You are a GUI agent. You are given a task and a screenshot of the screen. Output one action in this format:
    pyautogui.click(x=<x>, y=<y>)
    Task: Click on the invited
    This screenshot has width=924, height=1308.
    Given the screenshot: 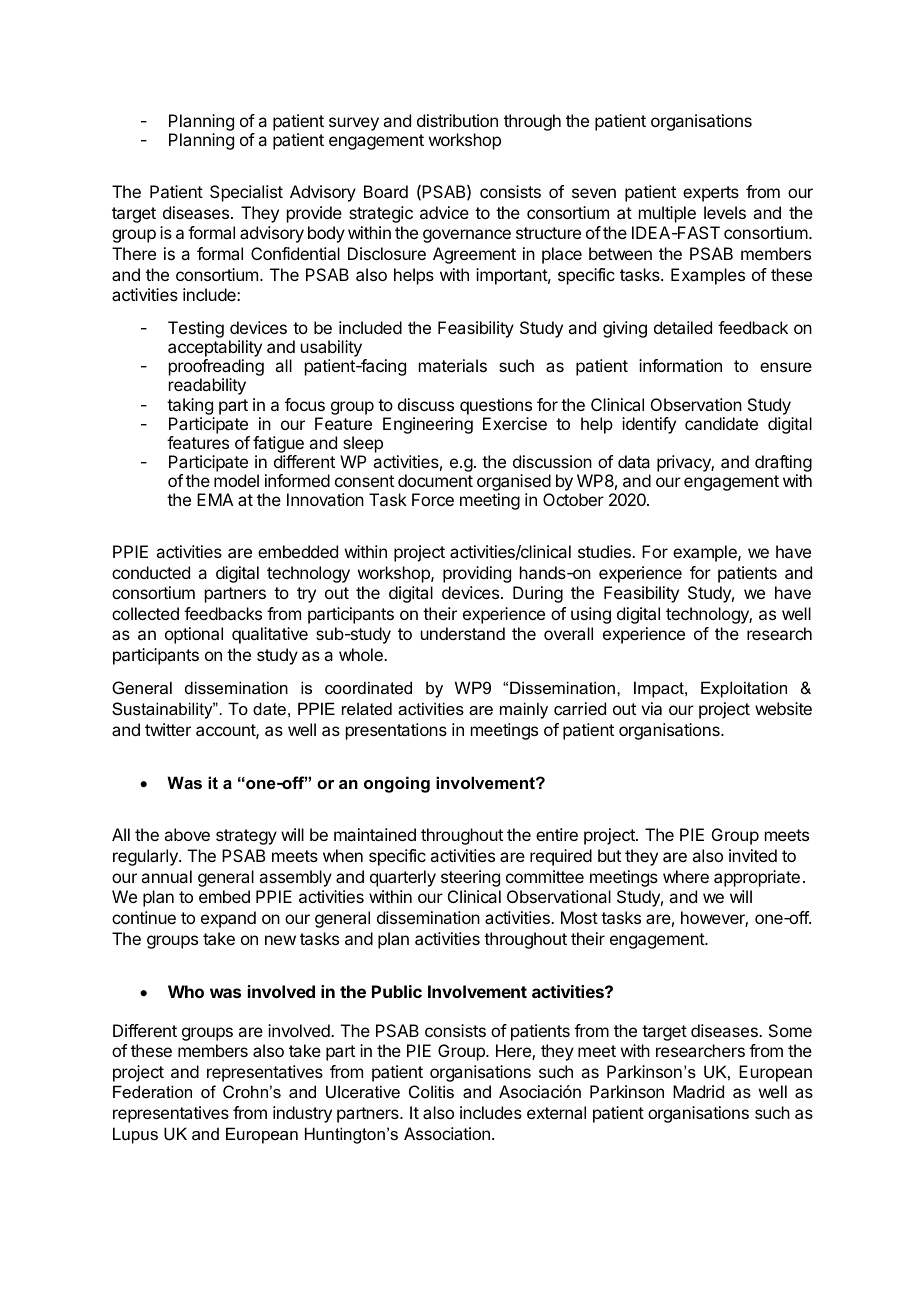 What is the action you would take?
    pyautogui.click(x=753, y=855)
